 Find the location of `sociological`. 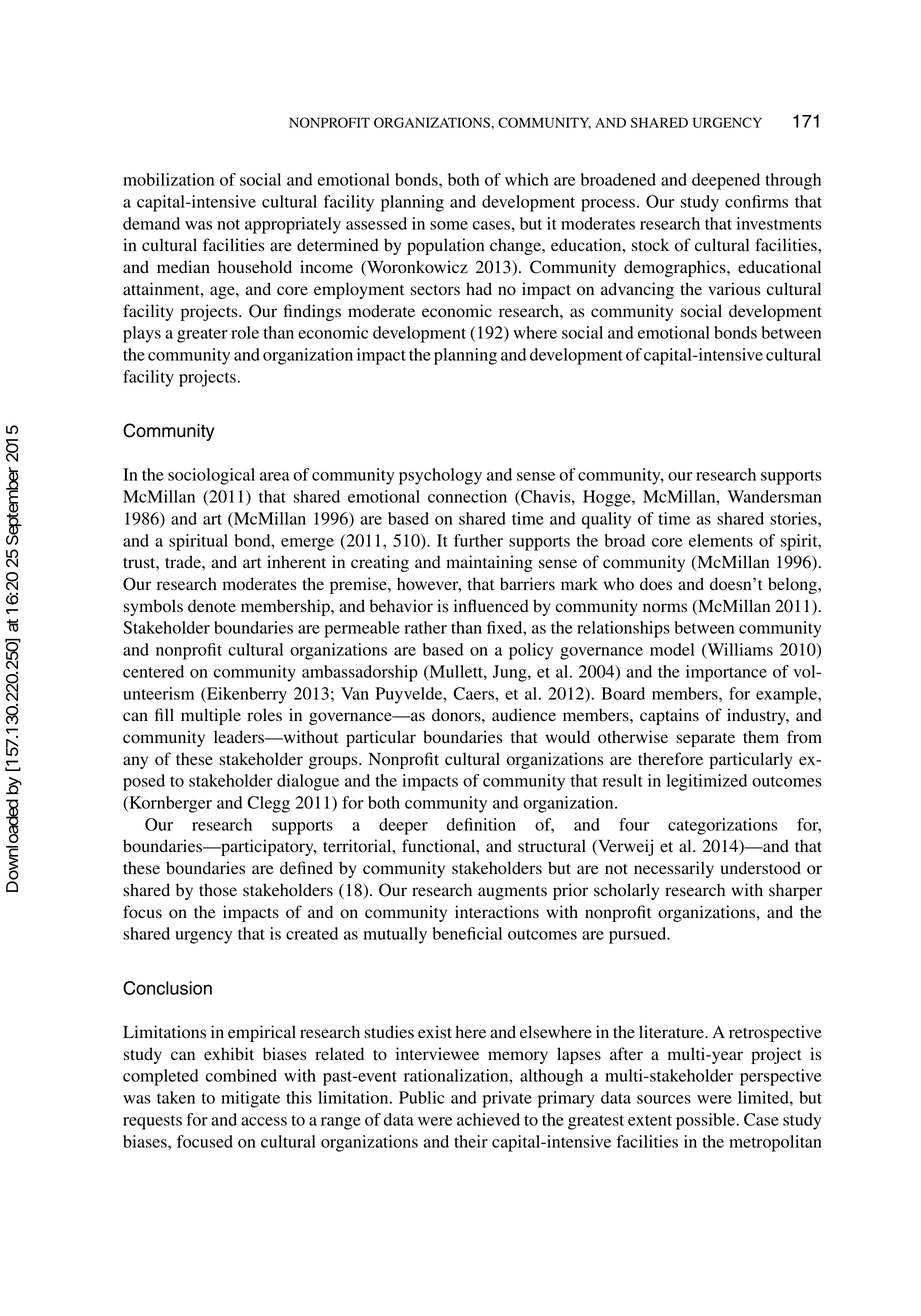

sociological is located at coordinates (211, 476).
